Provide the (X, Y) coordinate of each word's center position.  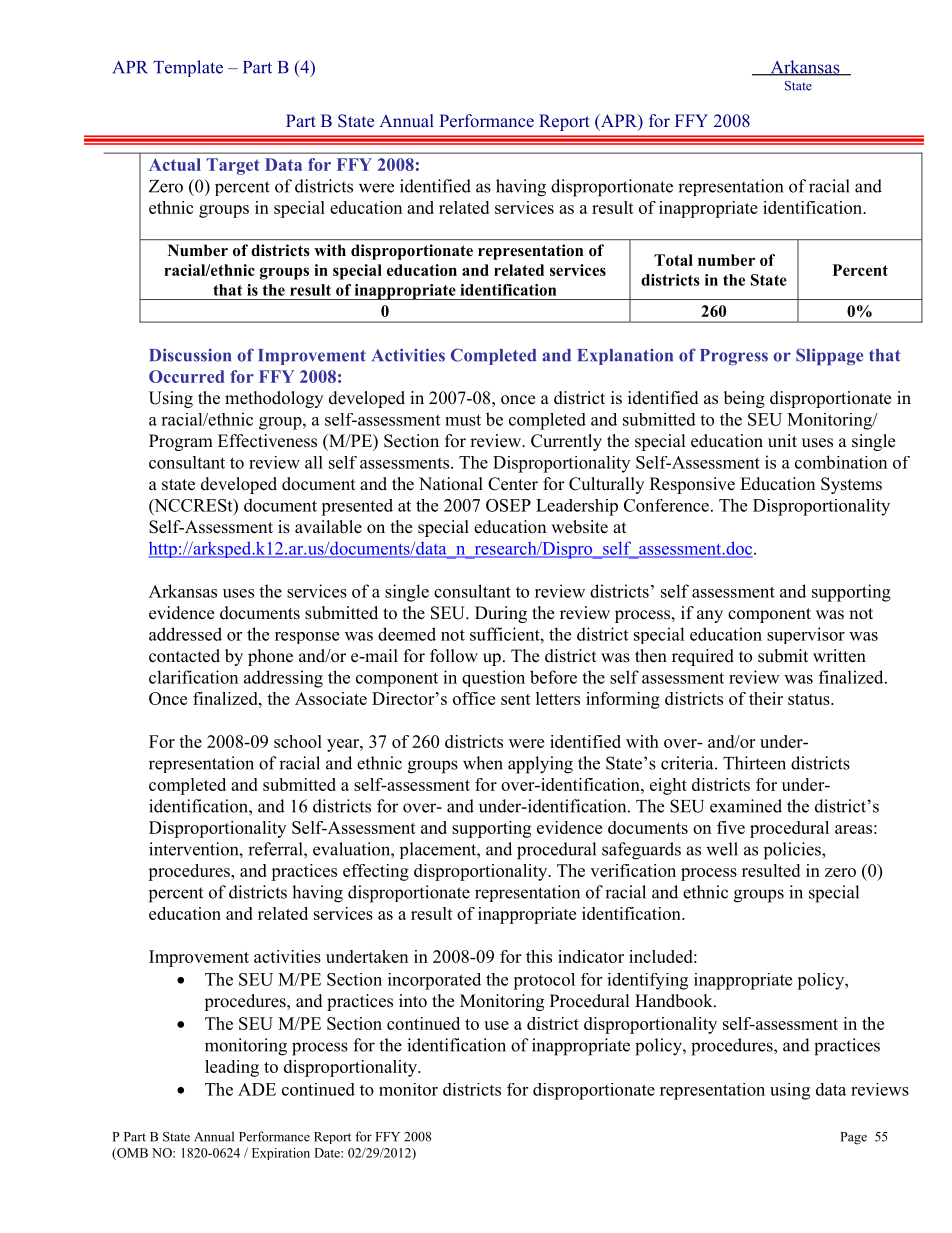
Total (673, 260)
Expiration (281, 1154)
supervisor (806, 635)
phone (270, 657)
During (501, 614)
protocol (544, 981)
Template (188, 68)
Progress (734, 357)
